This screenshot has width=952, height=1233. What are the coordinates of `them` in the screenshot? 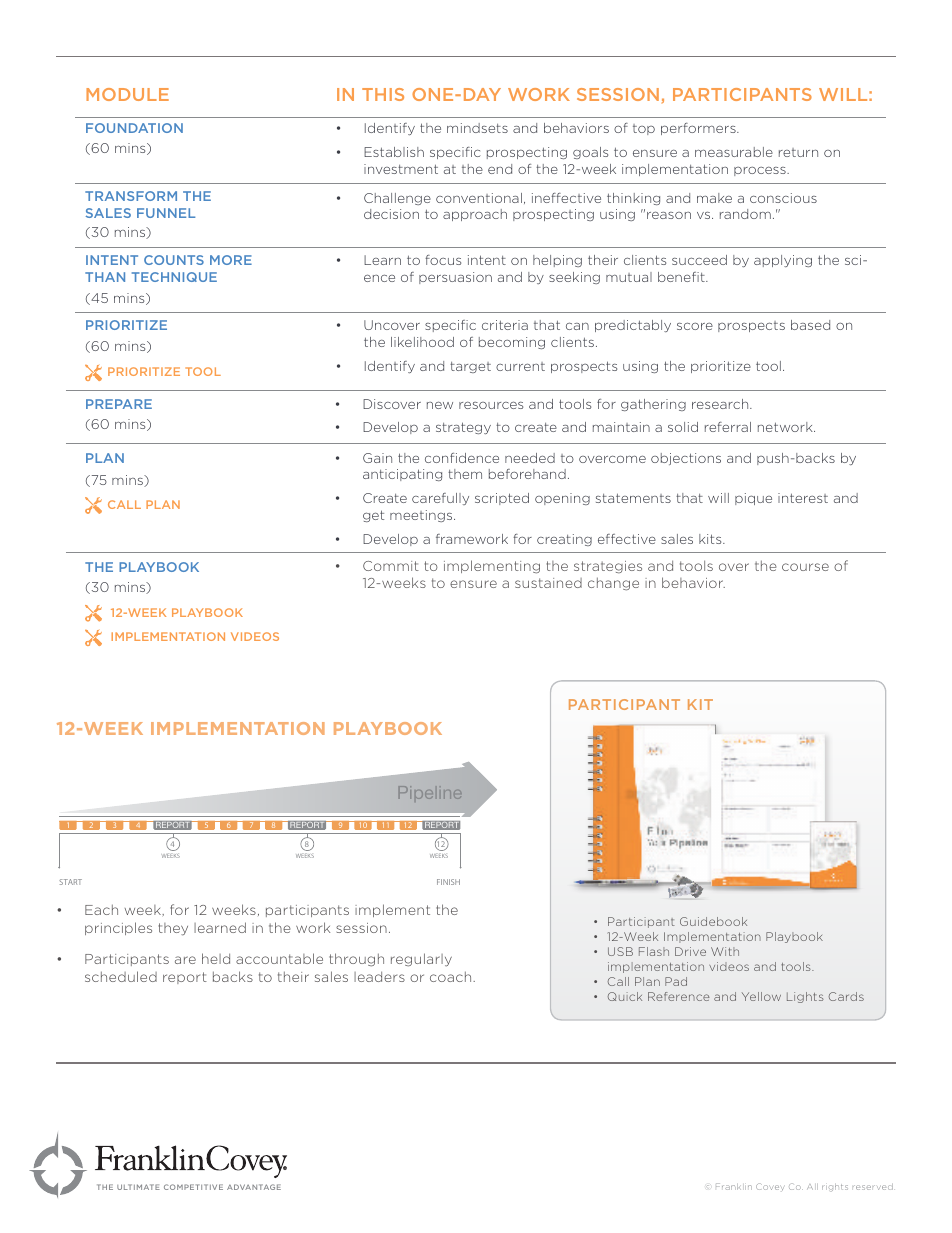 It's located at (465, 474).
